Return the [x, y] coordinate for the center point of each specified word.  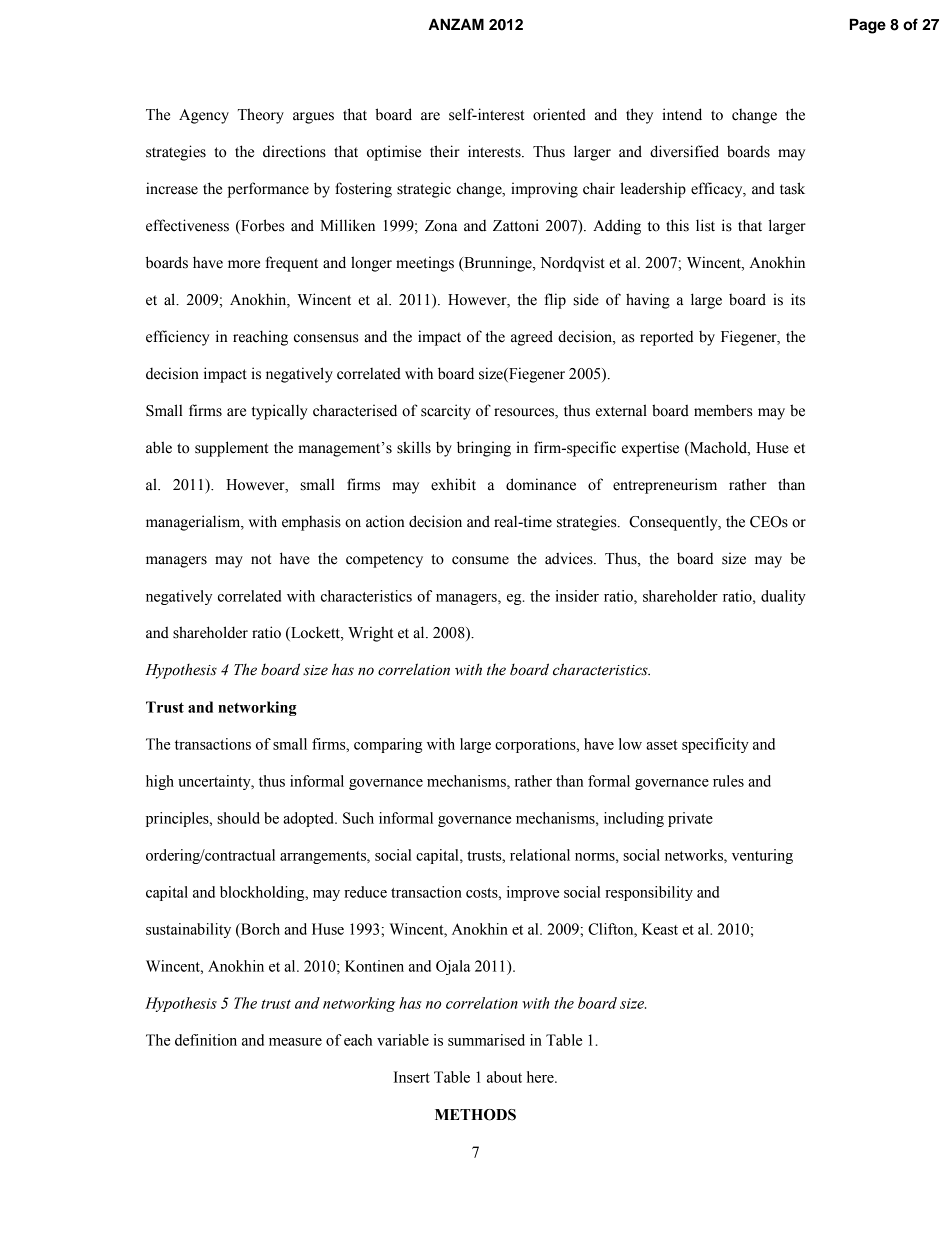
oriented [559, 114]
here [541, 1077]
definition [206, 1040]
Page [868, 26]
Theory [261, 116]
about [504, 1077]
